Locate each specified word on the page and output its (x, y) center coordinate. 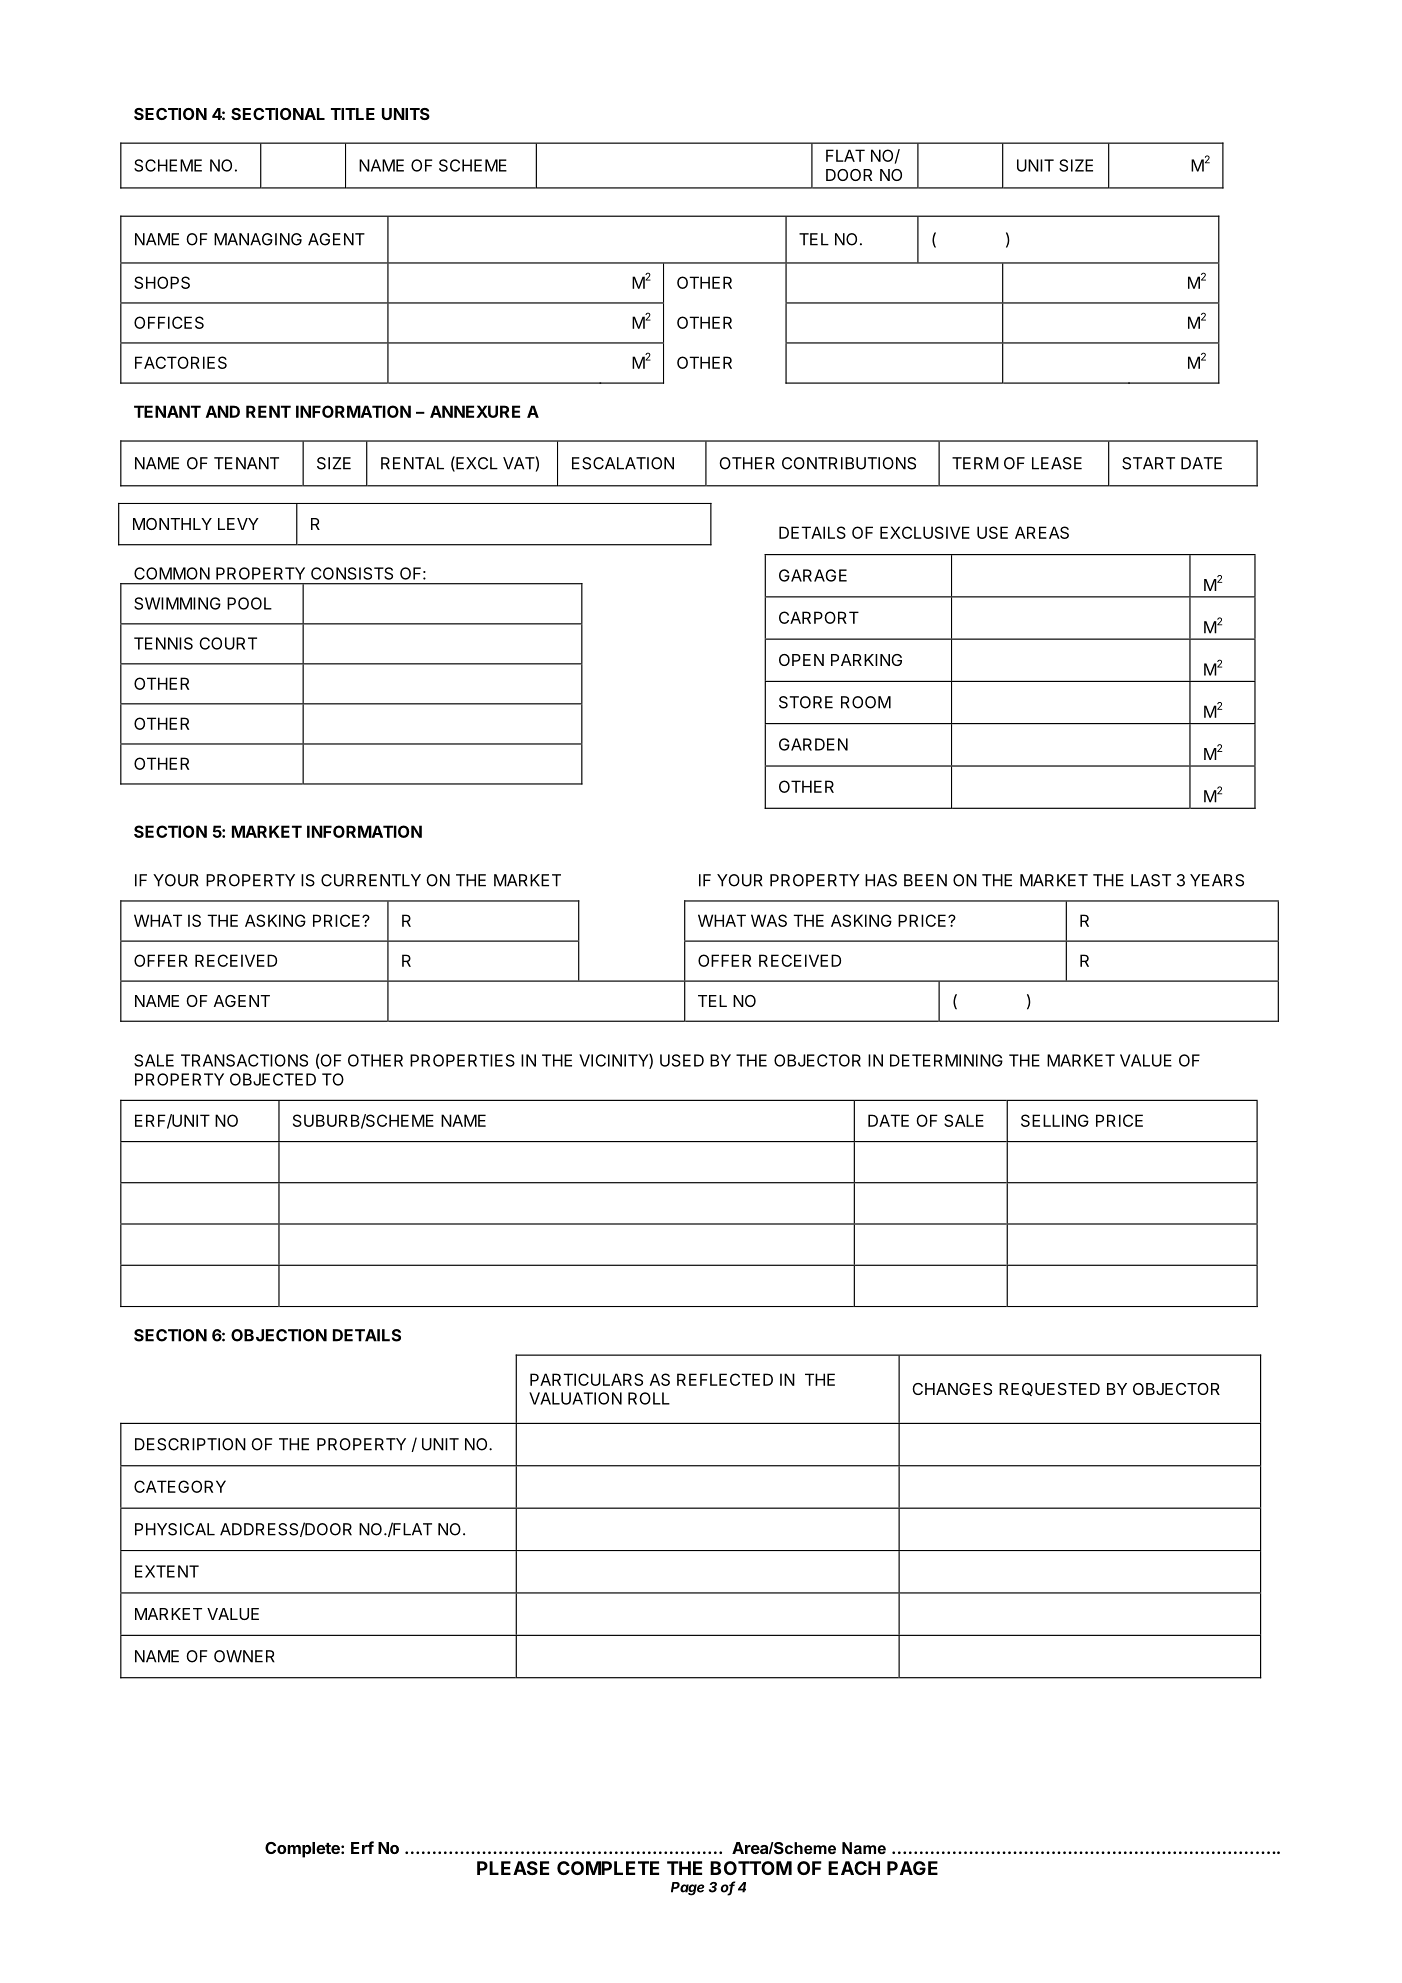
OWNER (244, 1656)
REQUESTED (1049, 1389)
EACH (854, 1868)
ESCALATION (623, 463)
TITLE (353, 114)
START (1148, 463)
